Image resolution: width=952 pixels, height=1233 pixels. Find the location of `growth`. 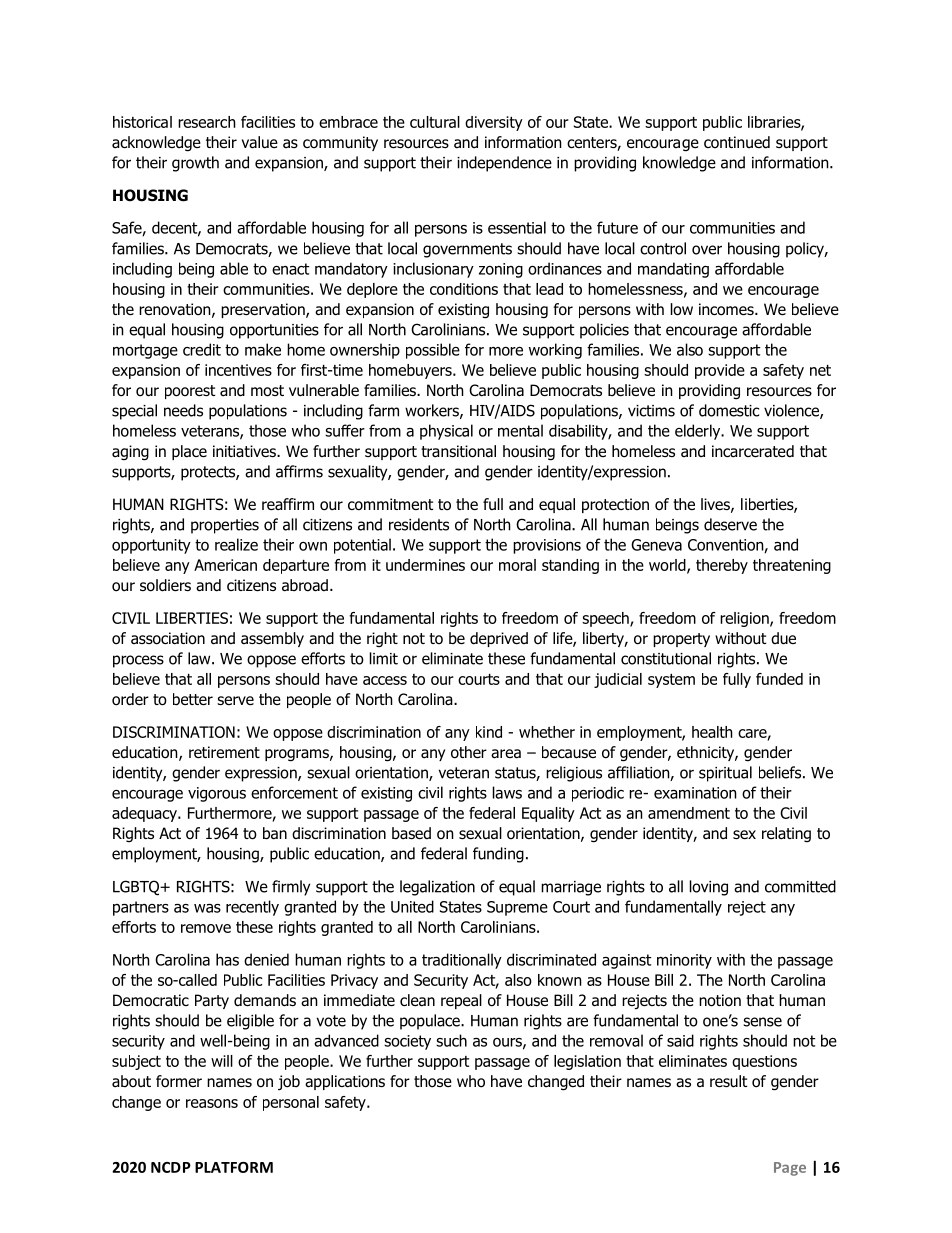

growth is located at coordinates (195, 164).
